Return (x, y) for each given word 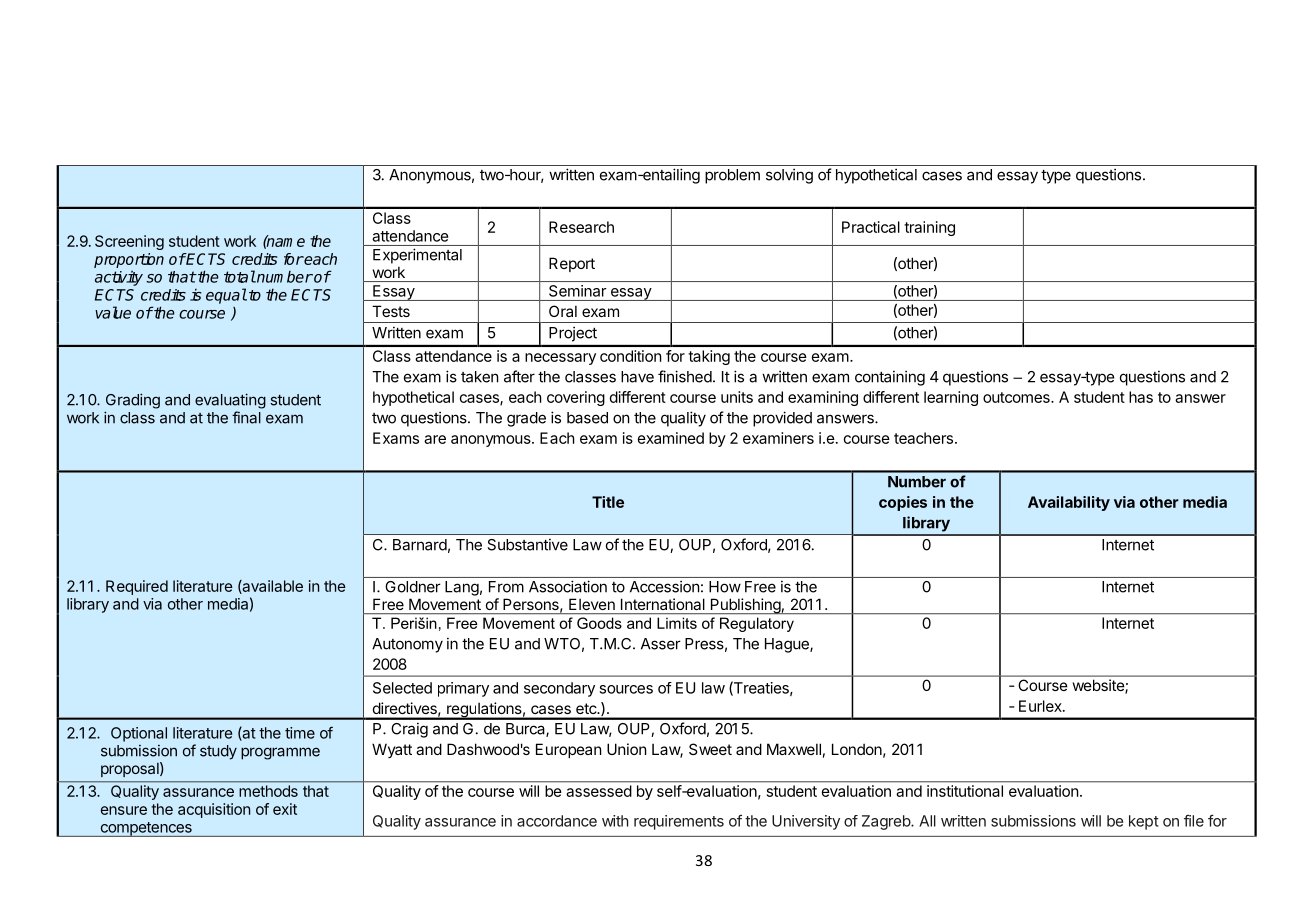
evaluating (230, 401)
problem (732, 176)
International (663, 604)
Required (137, 587)
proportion (129, 260)
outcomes (1017, 397)
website (1099, 686)
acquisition (214, 810)
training (929, 228)
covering (576, 398)
